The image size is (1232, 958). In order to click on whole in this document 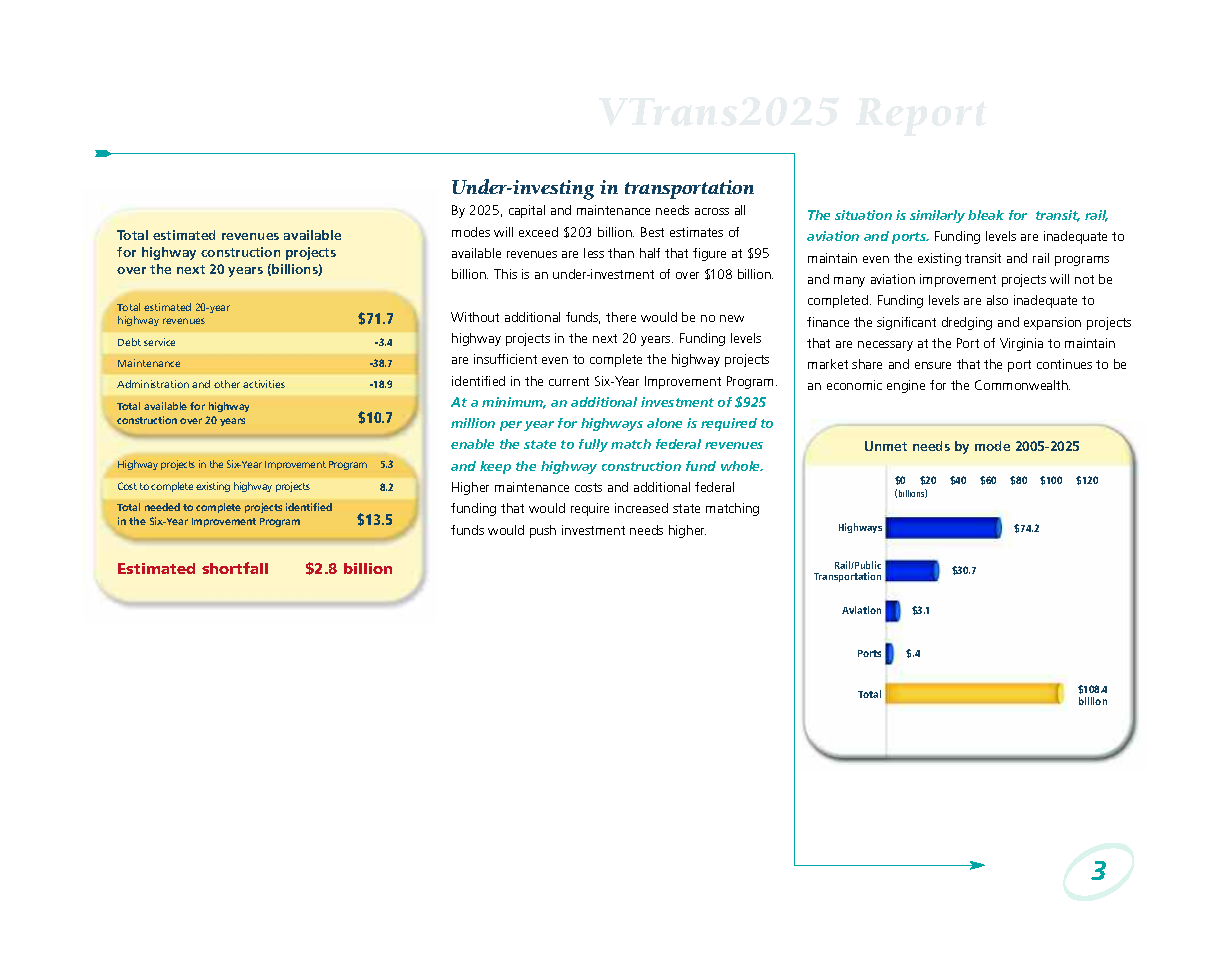, I will do `click(742, 466)`.
